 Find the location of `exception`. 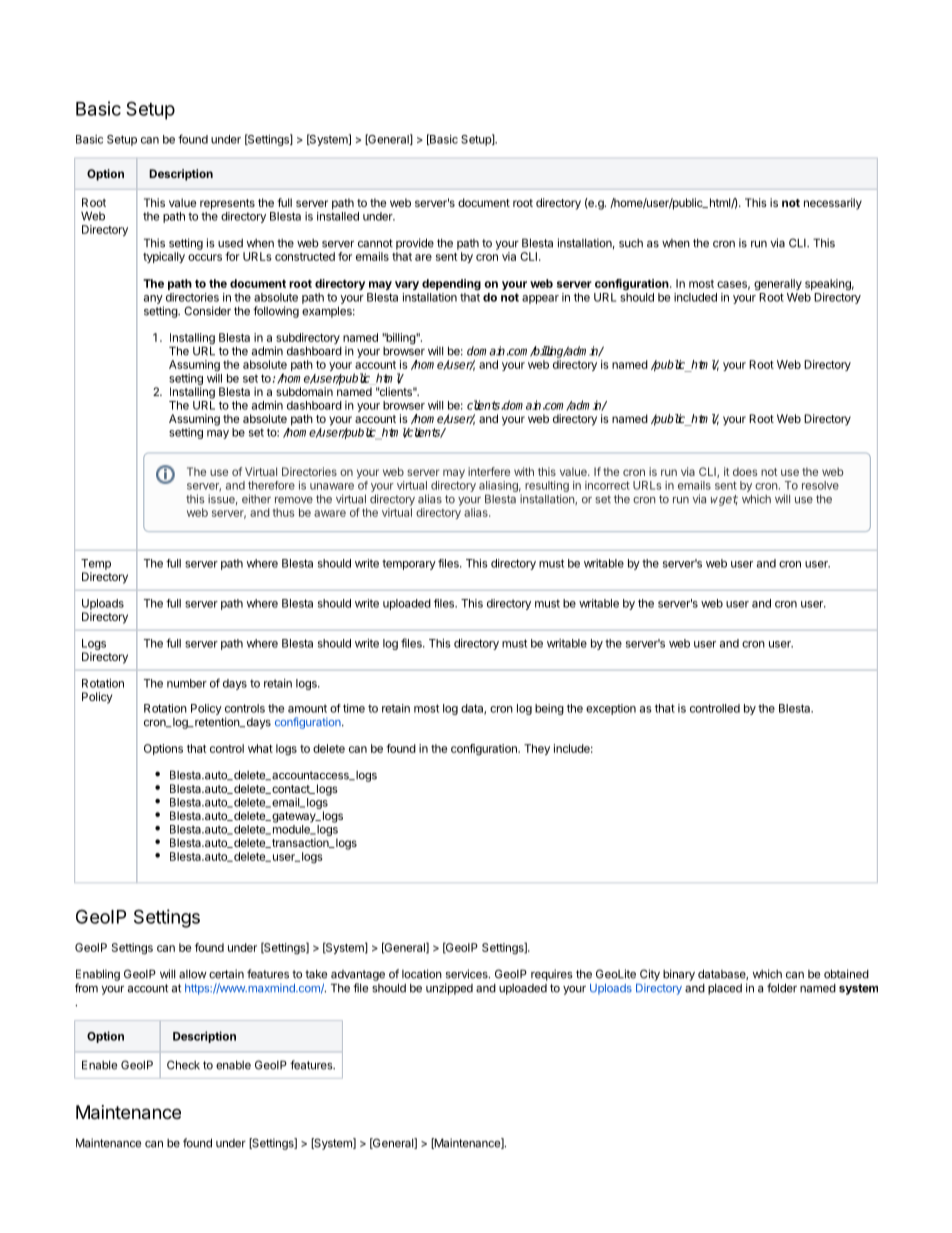

exception is located at coordinates (611, 709).
